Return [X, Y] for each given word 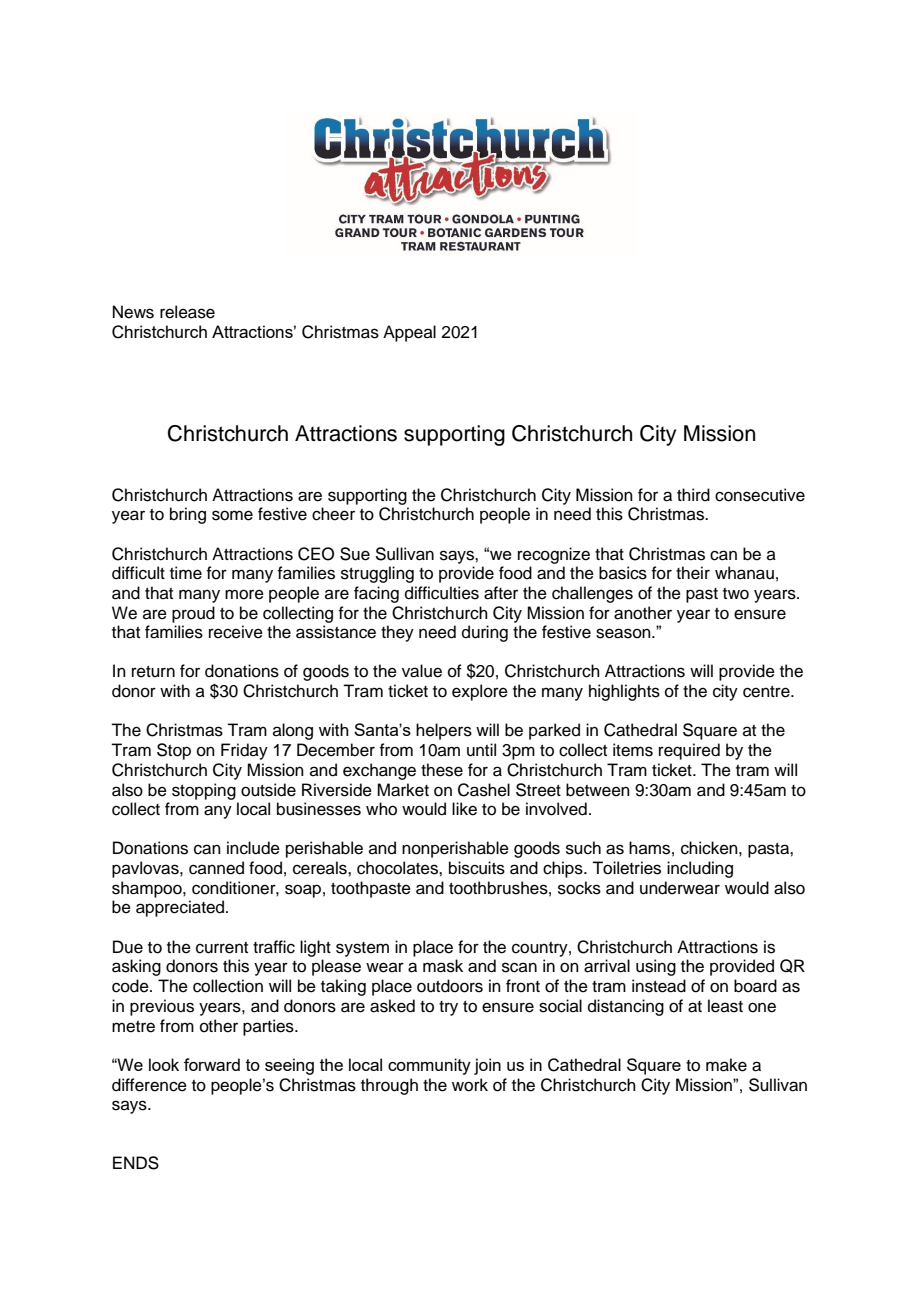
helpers [444, 731]
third [693, 495]
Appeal [409, 333]
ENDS [136, 1163]
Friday [244, 751]
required [689, 751]
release [187, 312]
